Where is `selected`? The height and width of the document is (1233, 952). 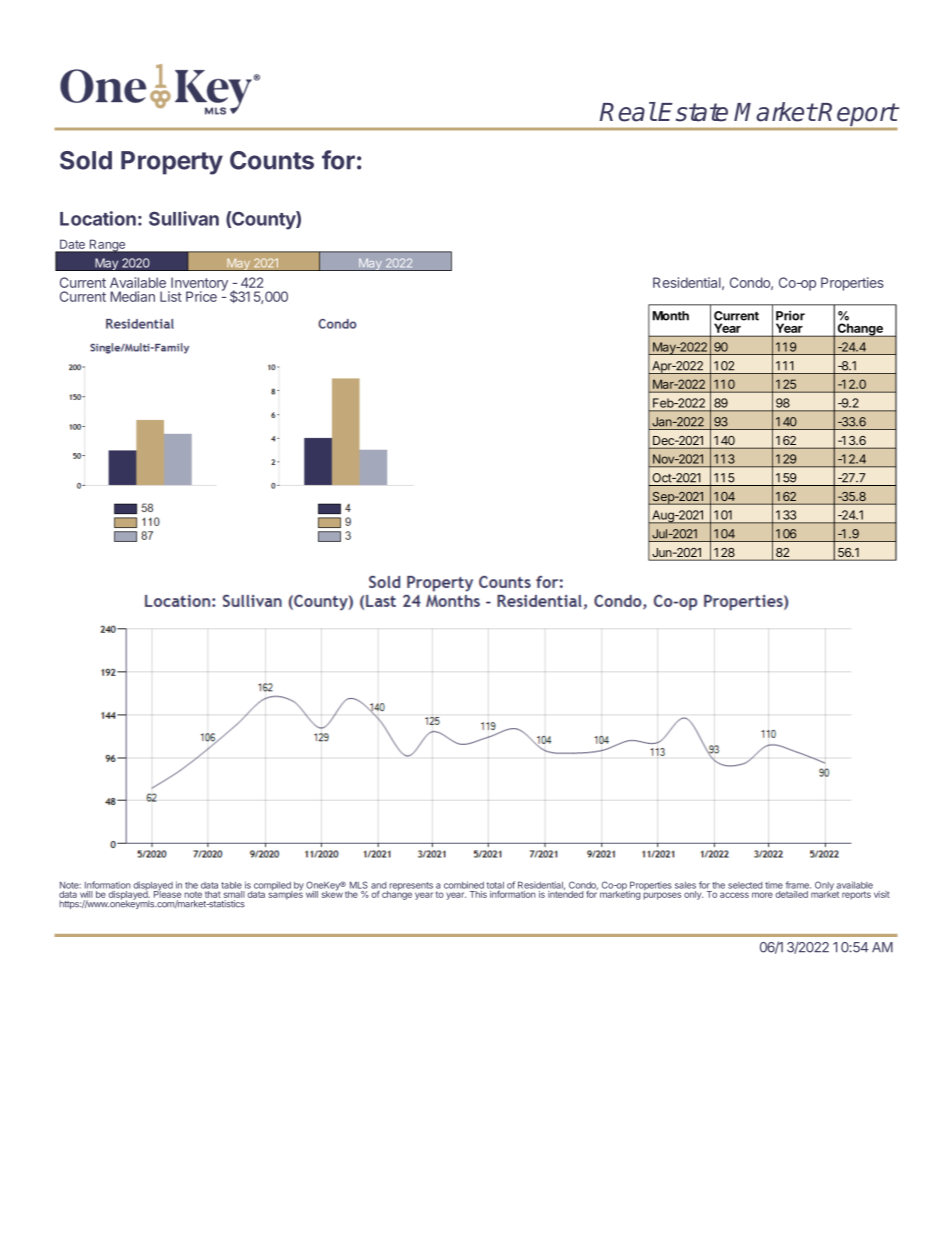
selected is located at coordinates (745, 885).
